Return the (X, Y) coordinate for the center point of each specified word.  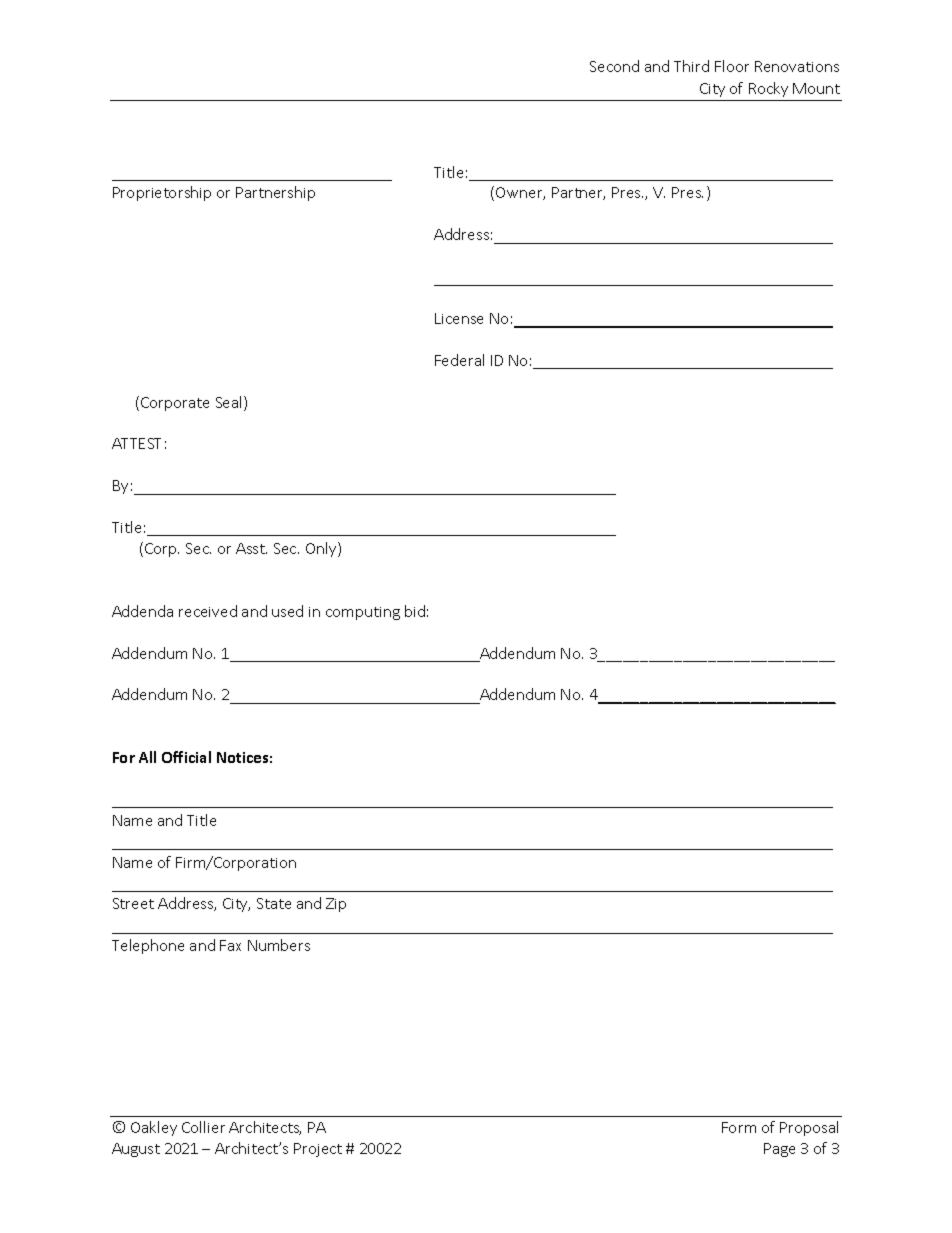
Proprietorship (162, 193)
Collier (203, 1127)
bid (415, 611)
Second (614, 66)
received (208, 611)
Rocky (768, 89)
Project (318, 1150)
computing (363, 613)
